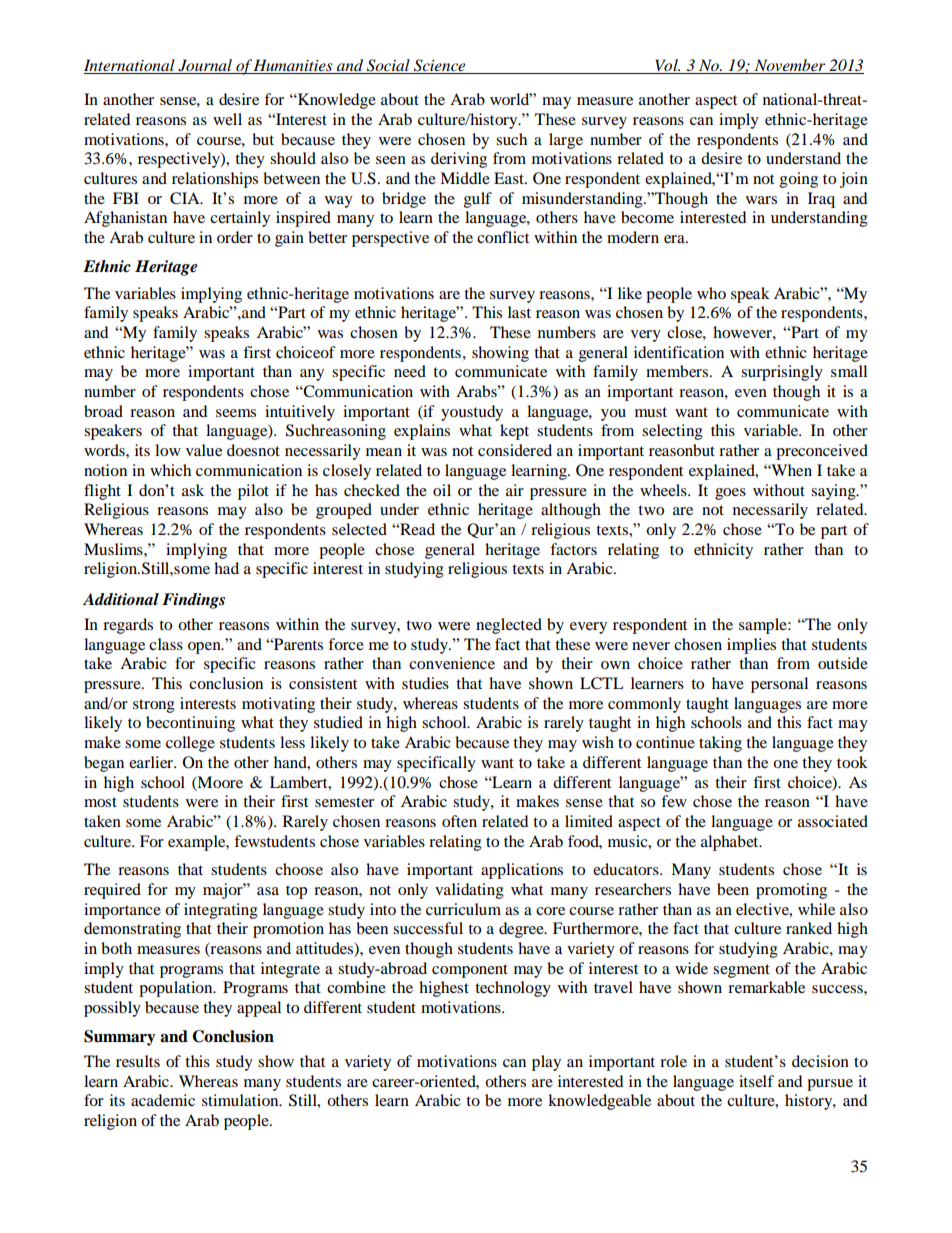 This screenshot has height=1233, width=952. Describe the element at coordinates (459, 821) in the screenshot. I see `often` at that location.
